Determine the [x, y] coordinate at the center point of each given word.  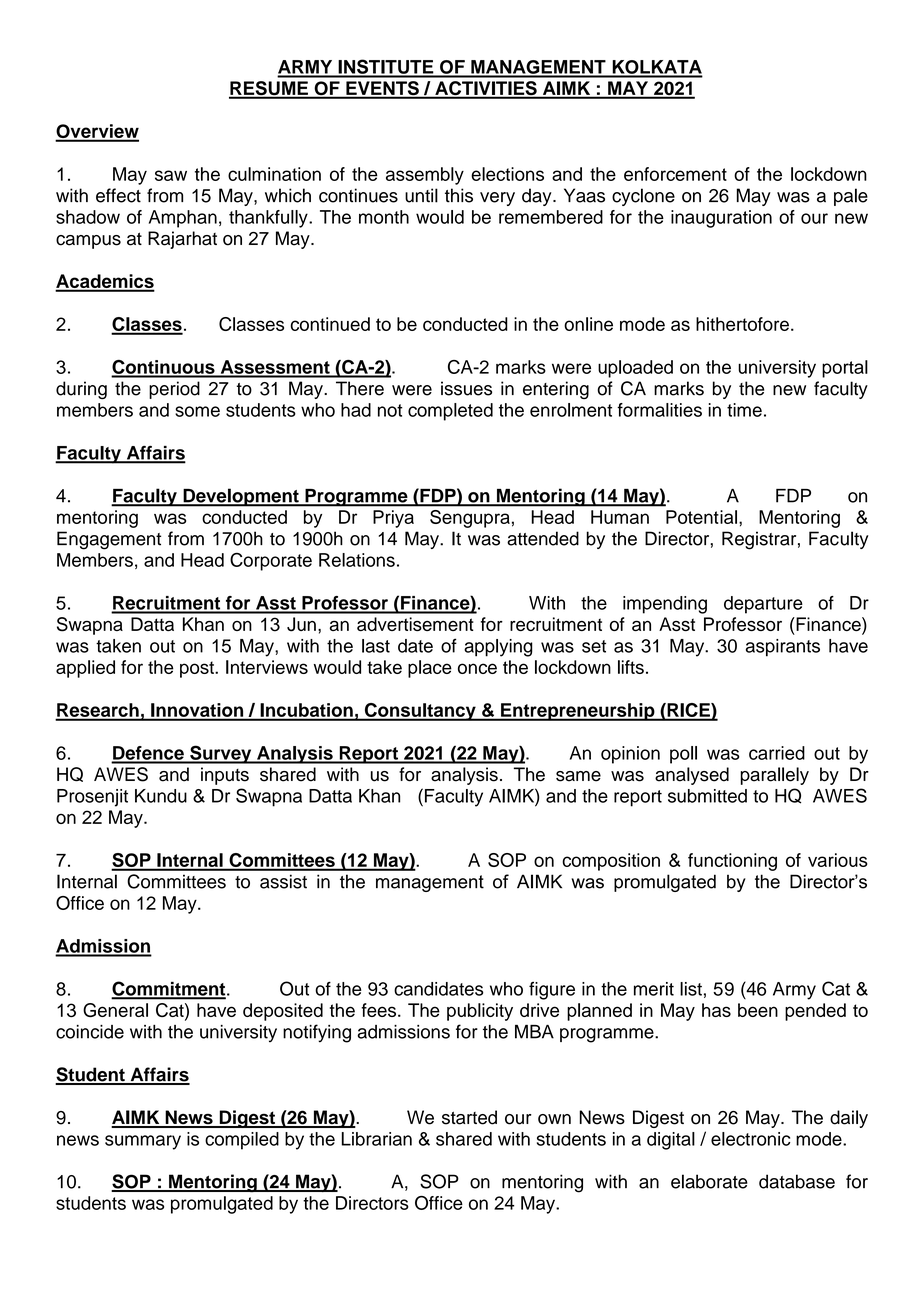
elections [507, 174]
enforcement [675, 174]
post [198, 669]
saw [171, 175]
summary [143, 1142]
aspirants [783, 648]
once [477, 668]
